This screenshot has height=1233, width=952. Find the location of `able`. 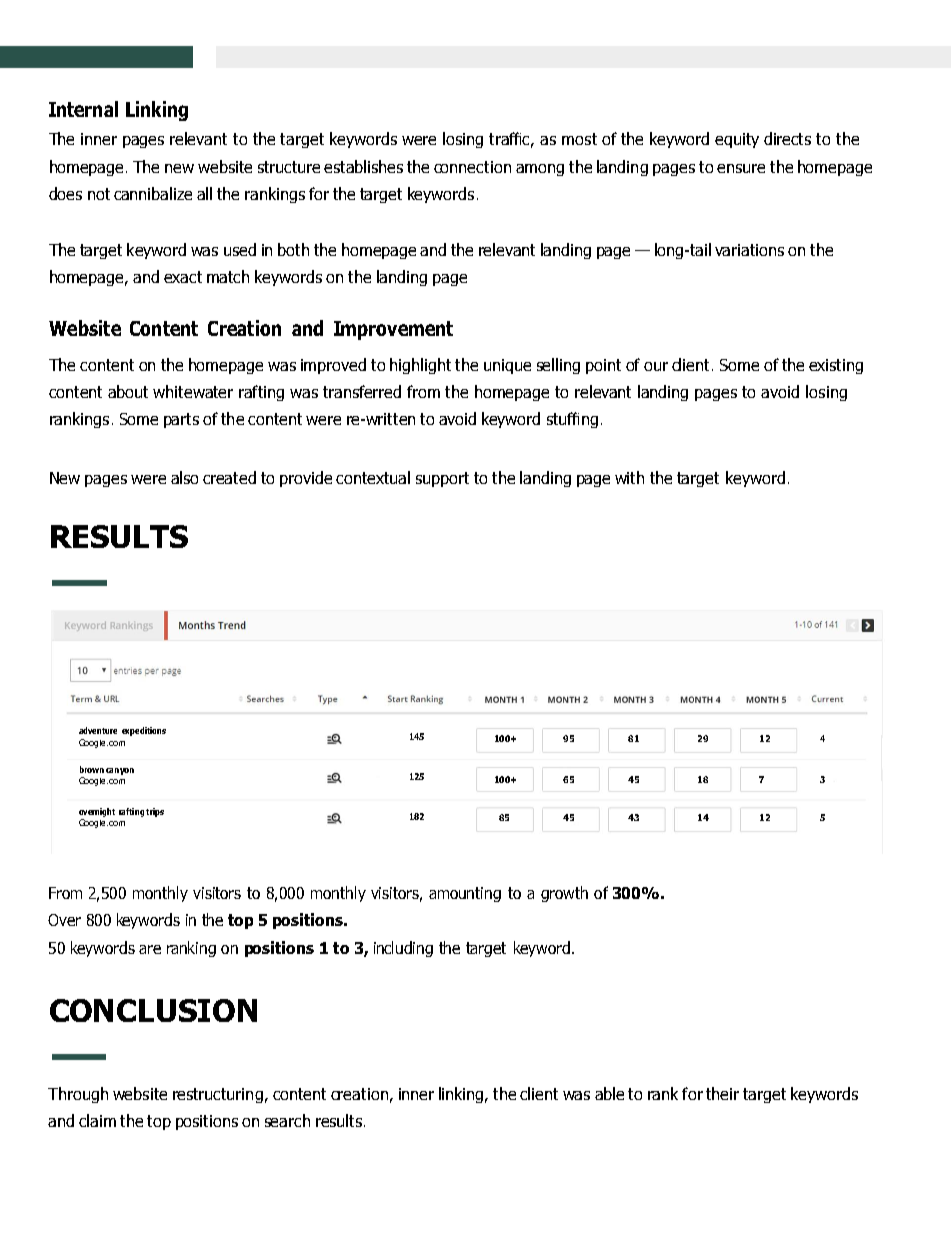

able is located at coordinates (609, 1093).
